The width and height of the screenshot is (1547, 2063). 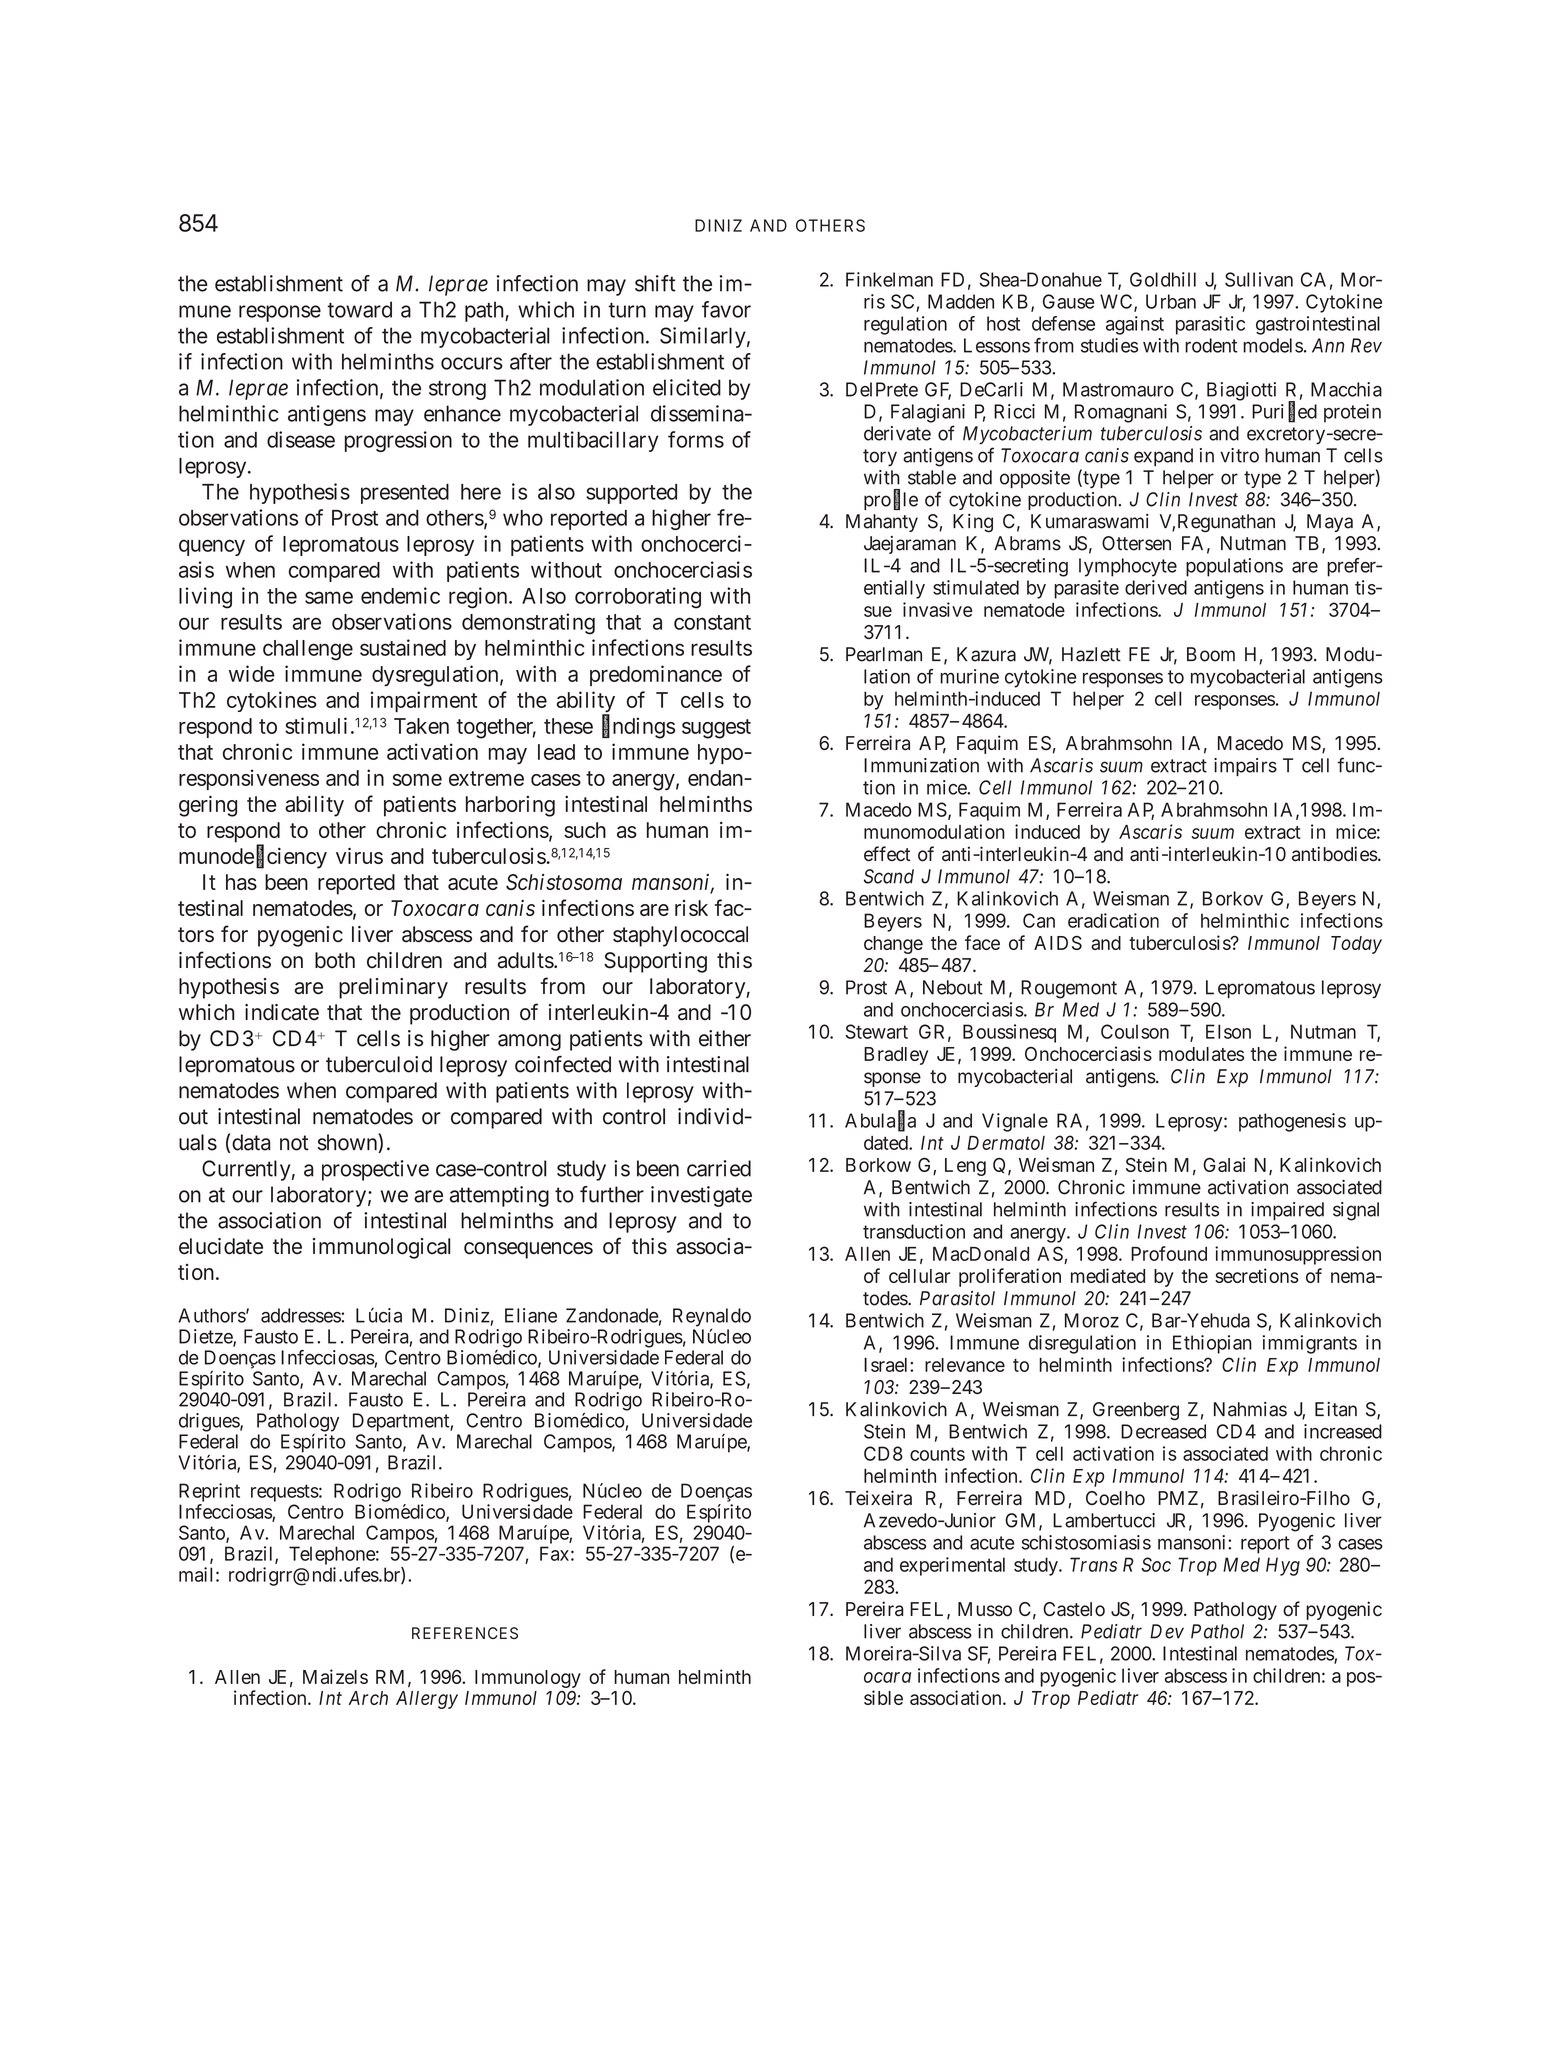 What do you see at coordinates (1245, 767) in the screenshot?
I see `impairs` at bounding box center [1245, 767].
